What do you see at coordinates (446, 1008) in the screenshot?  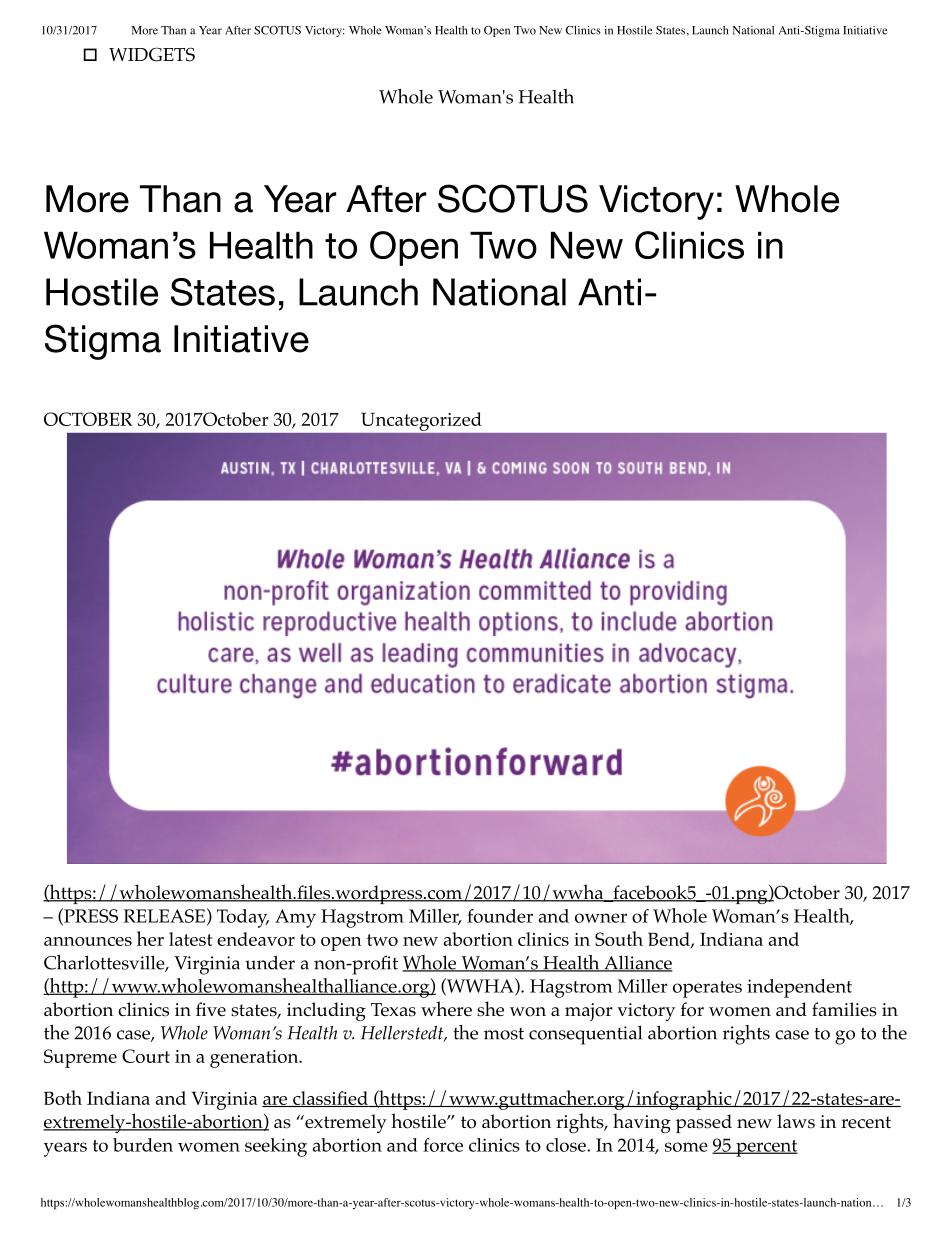 I see `where` at bounding box center [446, 1008].
